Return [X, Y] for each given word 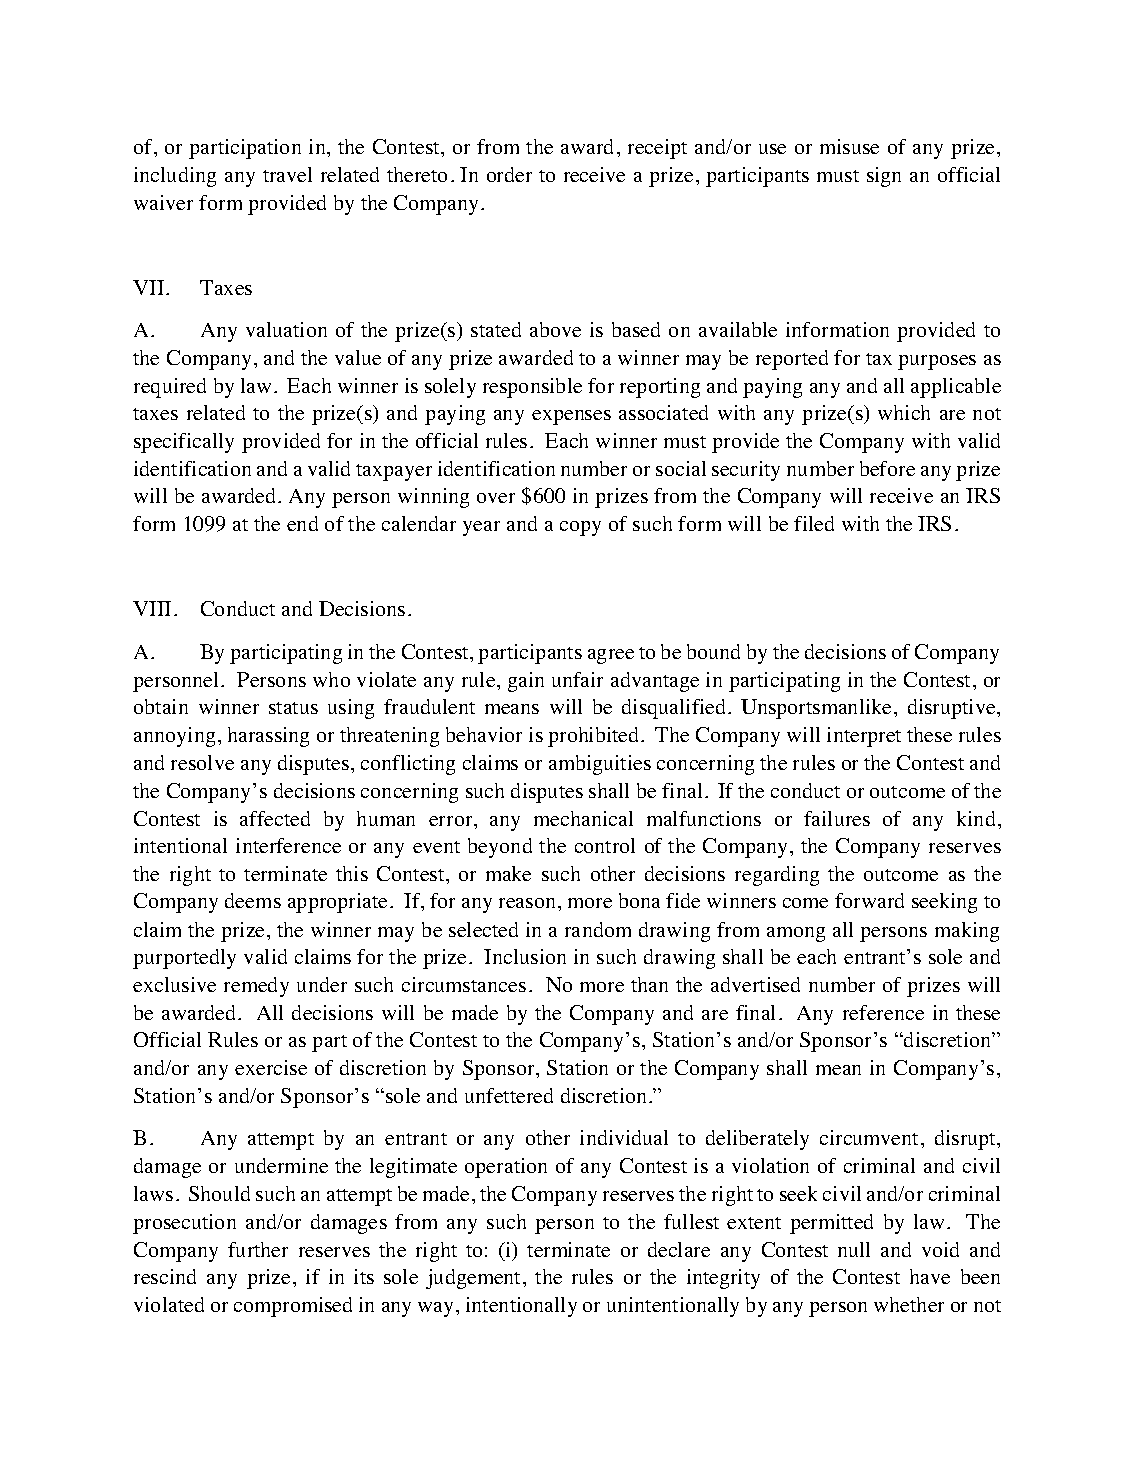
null [854, 1249]
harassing [268, 737]
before [887, 468]
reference [883, 1012]
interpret [864, 737]
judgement [475, 1279]
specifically [184, 443]
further [258, 1249]
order [509, 174]
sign [884, 177]
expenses [571, 417]
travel [287, 174]
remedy [256, 987]
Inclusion [525, 956]
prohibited [595, 737]
